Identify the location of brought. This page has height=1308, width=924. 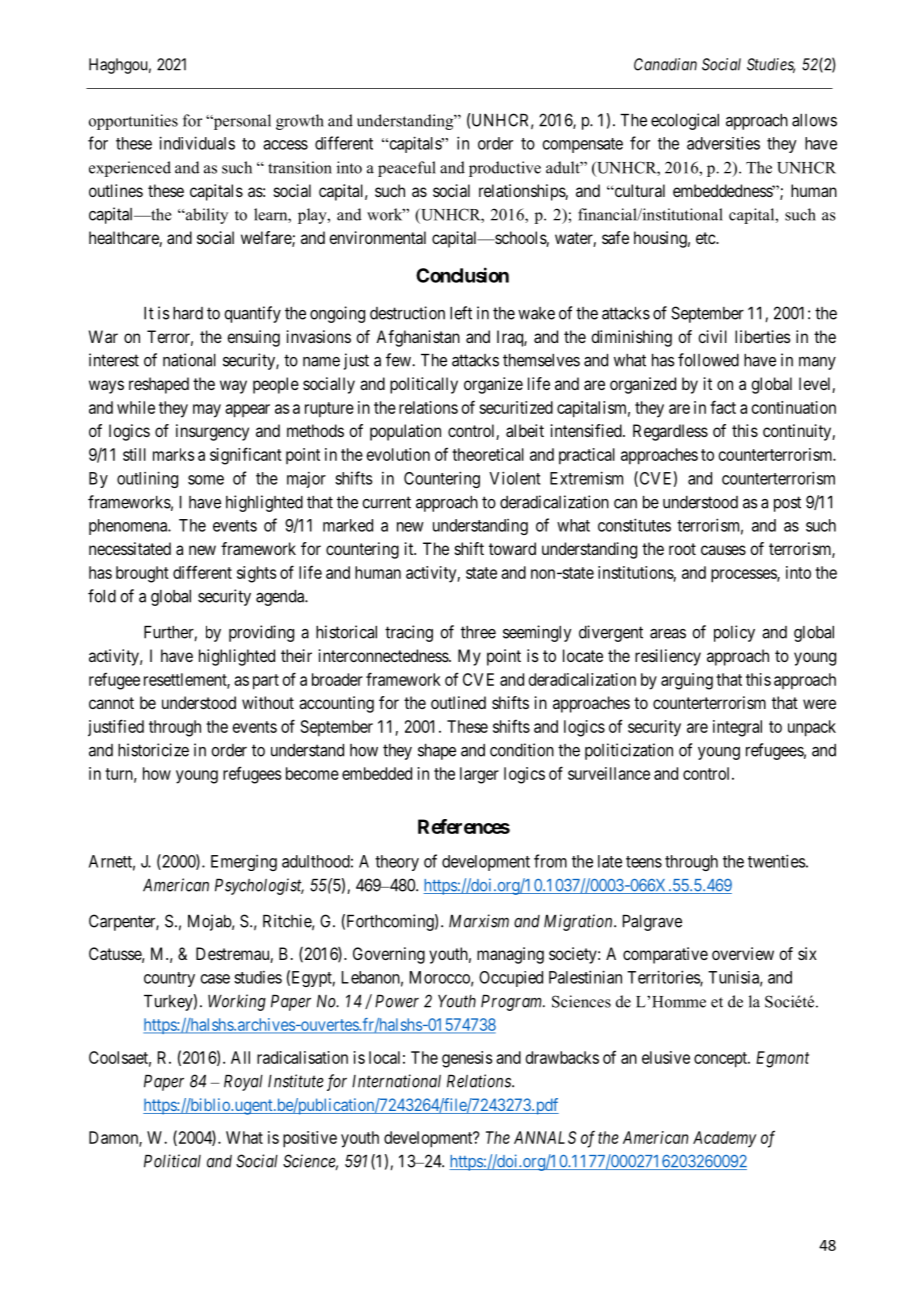
(142, 574).
